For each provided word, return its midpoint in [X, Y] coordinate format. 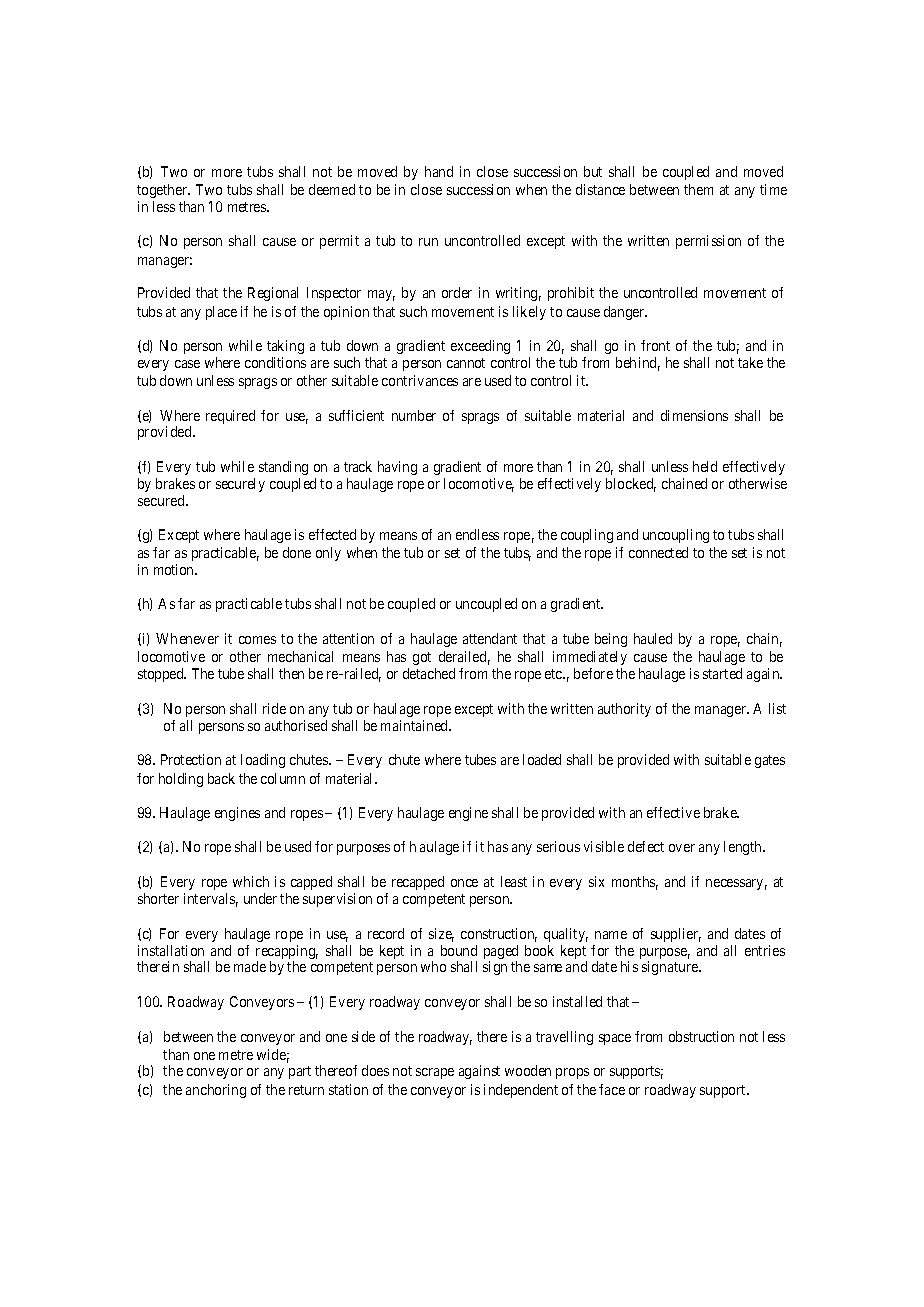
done [297, 552]
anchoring [216, 1091]
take [750, 362]
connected [658, 552]
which [251, 881]
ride [274, 708]
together [163, 191]
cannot [466, 363]
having [397, 468]
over [682, 848]
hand [439, 171]
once [464, 883]
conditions [275, 362]
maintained [415, 725]
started [722, 673]
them [698, 189]
